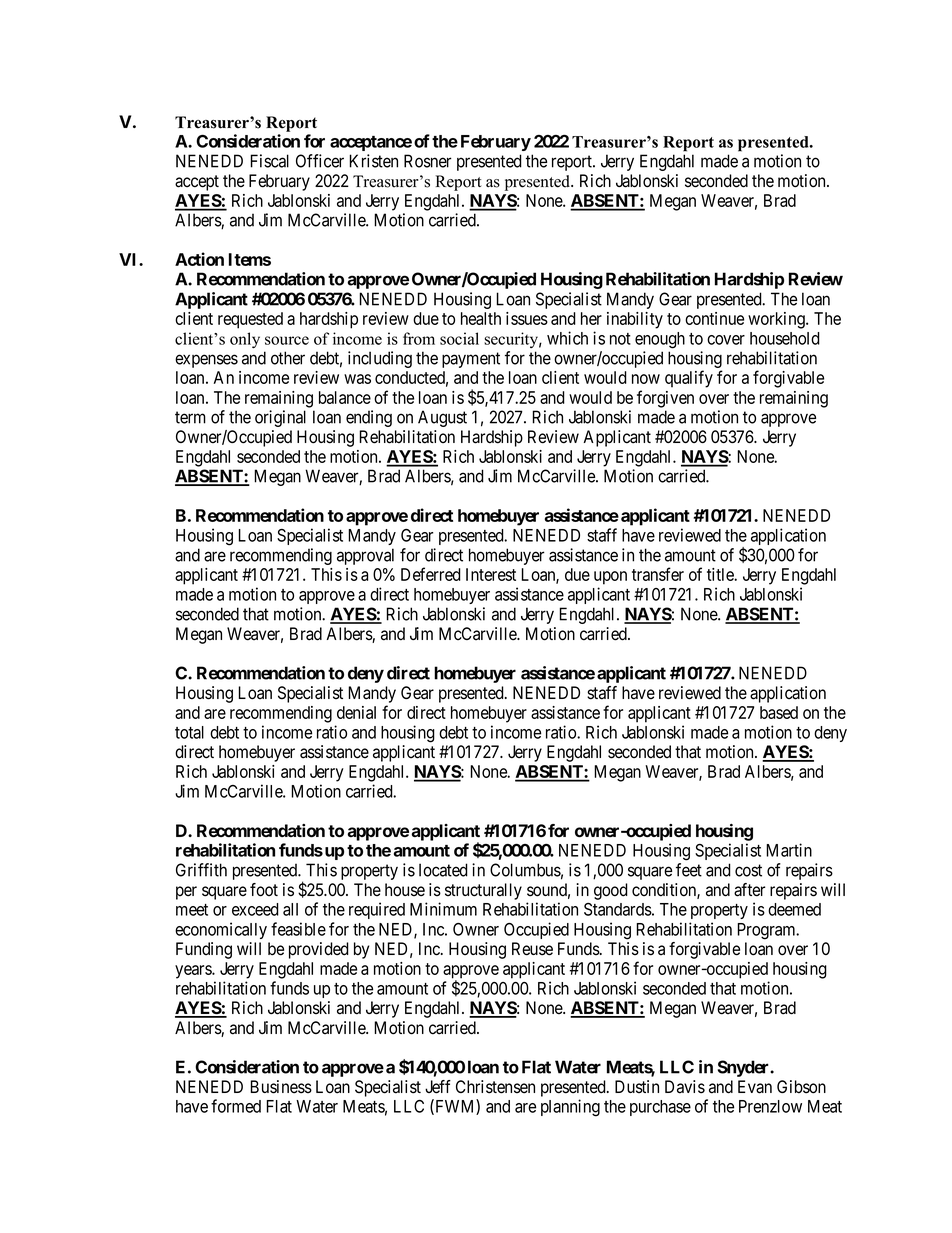 The image size is (952, 1233). I want to click on denial, so click(356, 712).
